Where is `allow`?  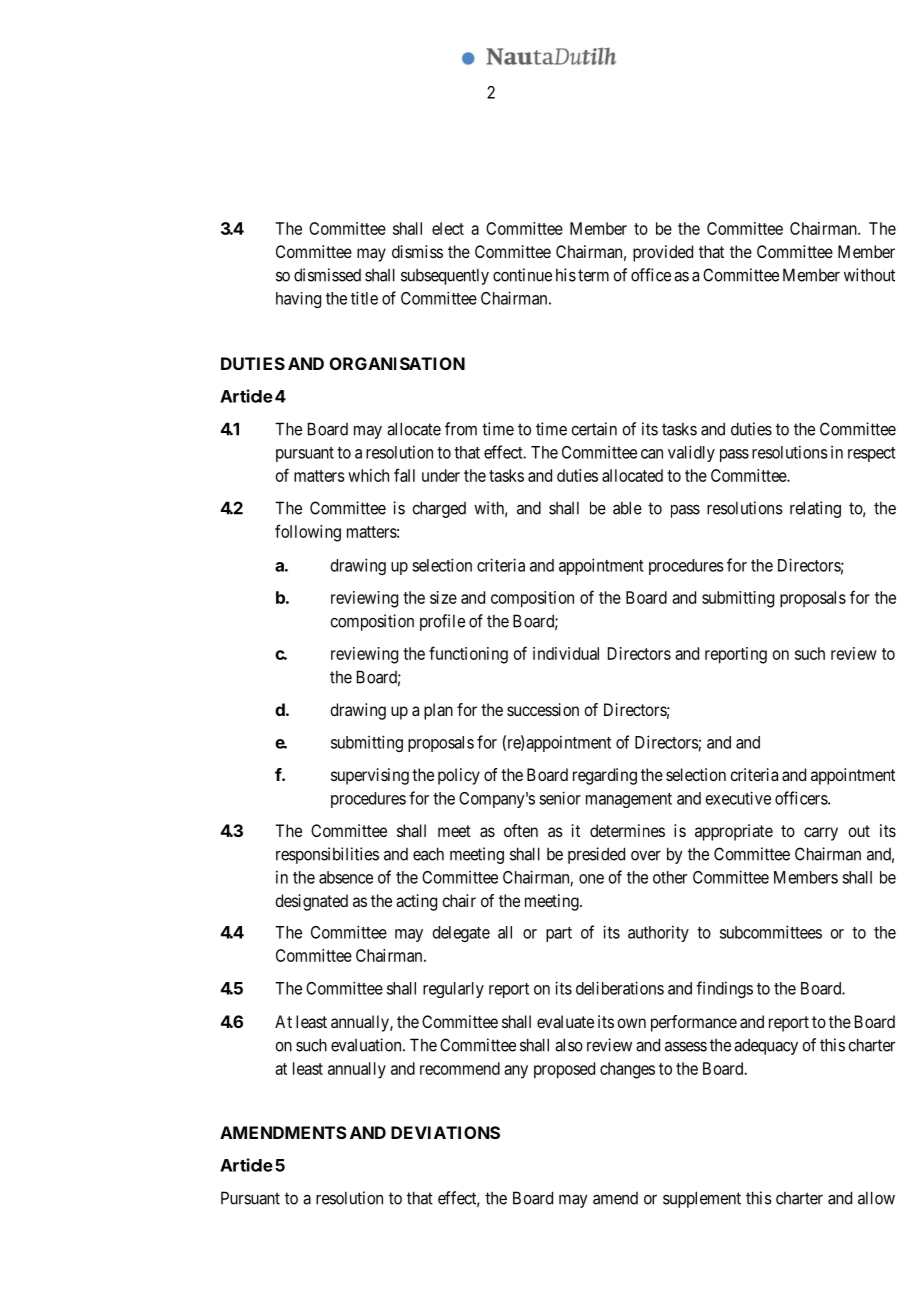
allow is located at coordinates (876, 1198).
